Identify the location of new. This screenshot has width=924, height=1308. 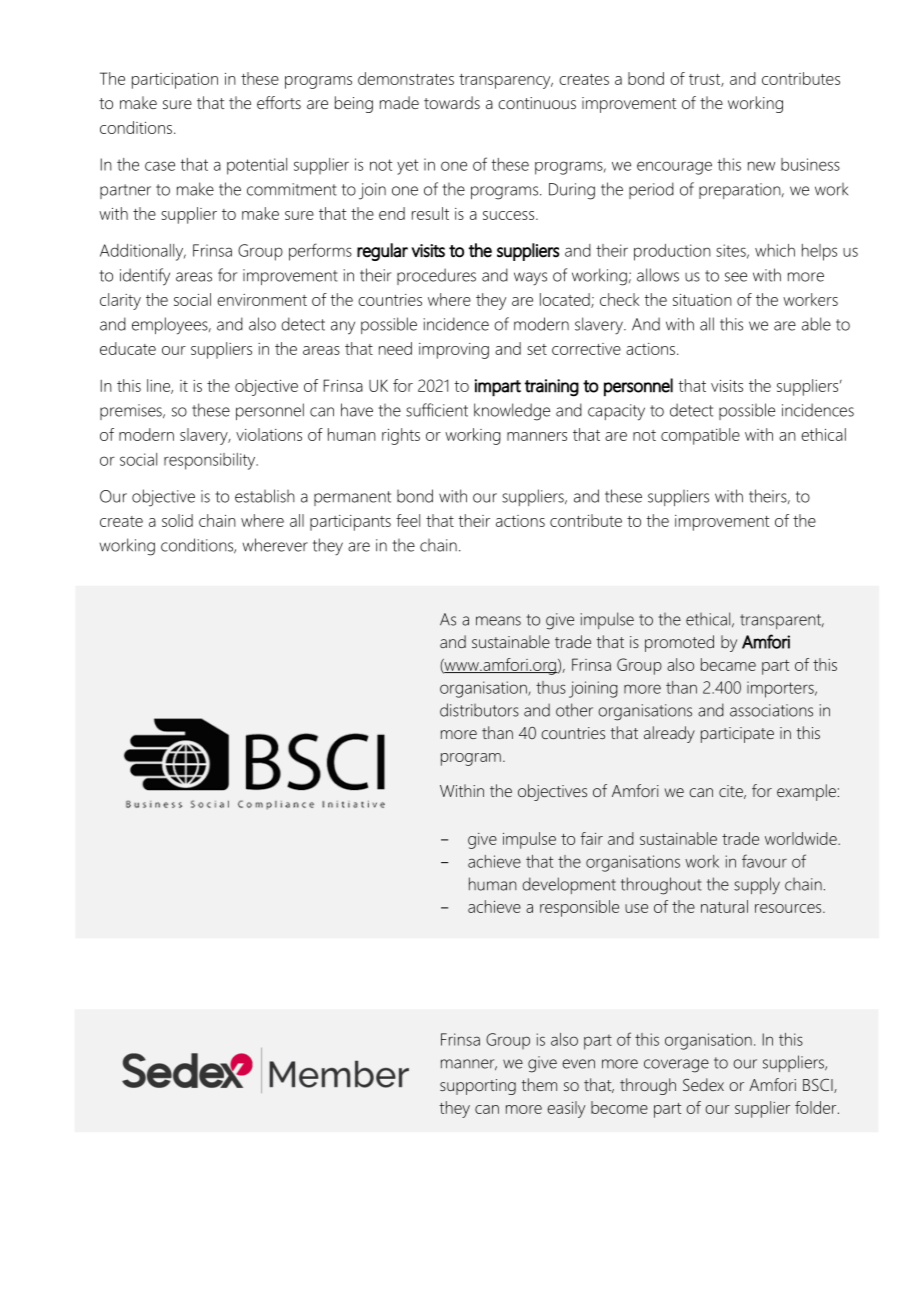
(761, 166).
